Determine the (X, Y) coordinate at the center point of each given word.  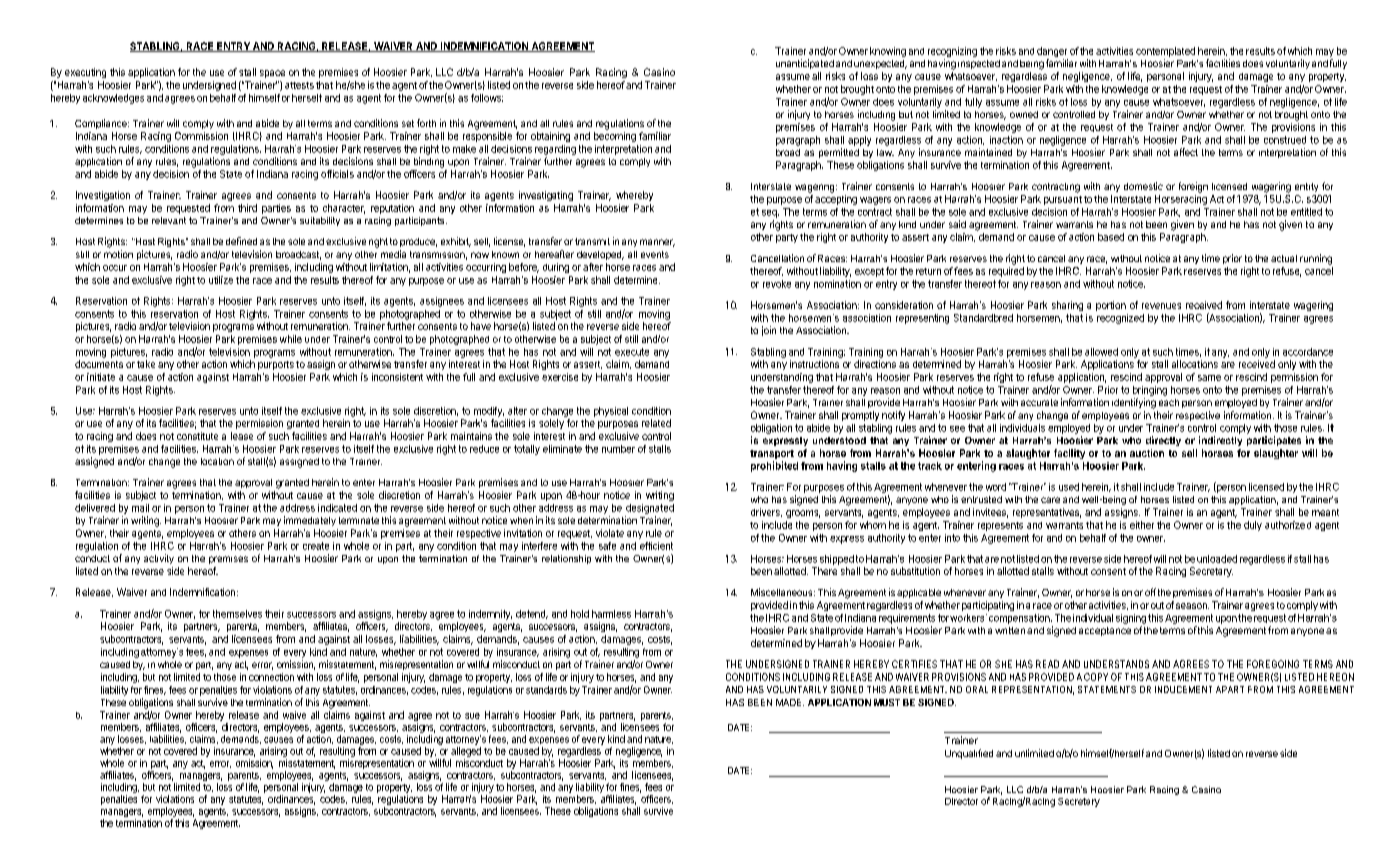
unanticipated (805, 64)
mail (140, 508)
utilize (221, 280)
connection (271, 677)
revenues (1161, 306)
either (1142, 525)
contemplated (1165, 52)
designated (650, 509)
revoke (777, 284)
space (272, 74)
